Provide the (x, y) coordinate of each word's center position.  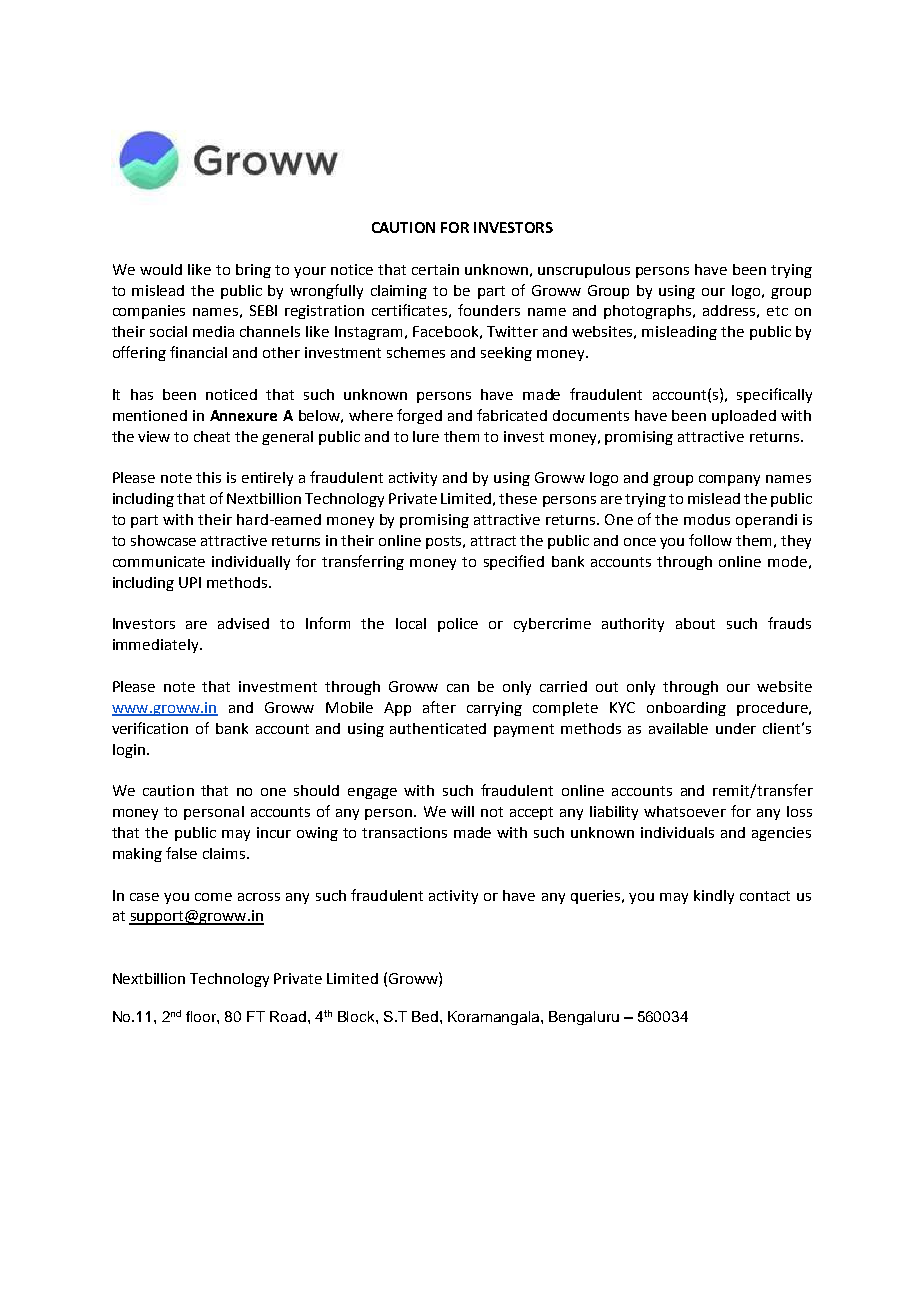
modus (707, 519)
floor (202, 1016)
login (129, 751)
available (678, 728)
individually (251, 563)
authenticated (438, 728)
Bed (426, 1016)
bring (253, 271)
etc (777, 311)
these (518, 498)
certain (435, 269)
